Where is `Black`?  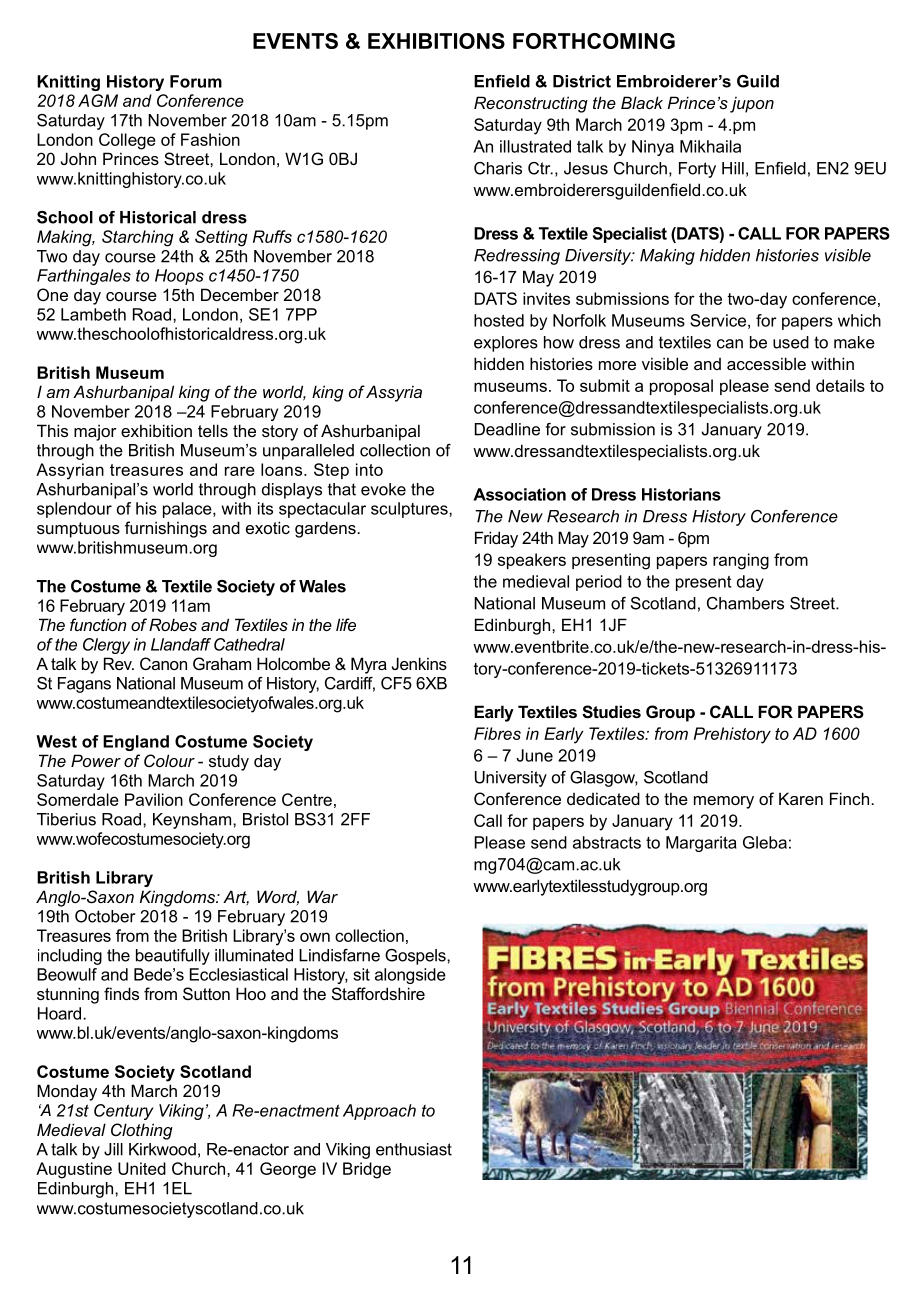 Black is located at coordinates (642, 102).
